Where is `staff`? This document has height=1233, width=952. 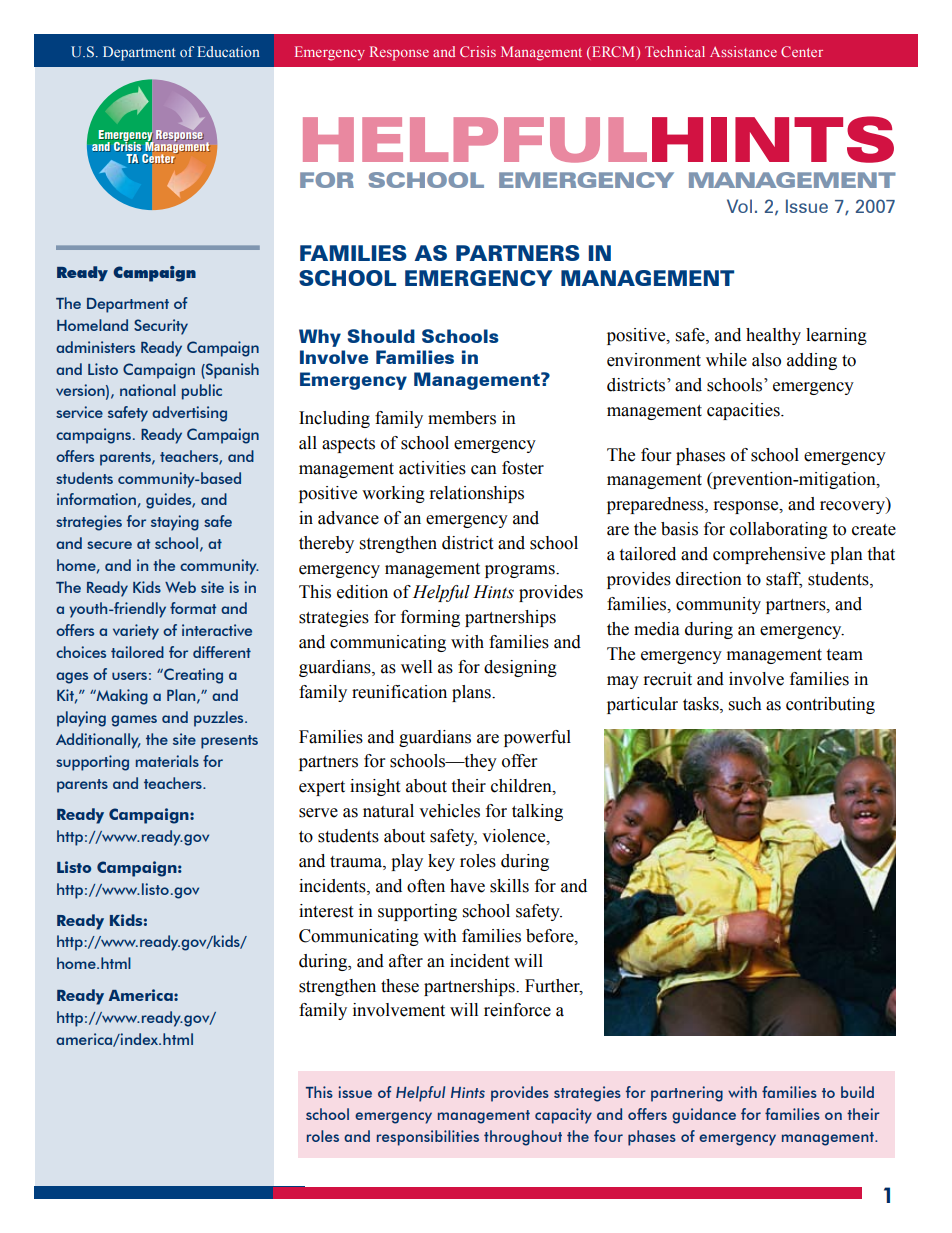 staff is located at coordinates (784, 580).
